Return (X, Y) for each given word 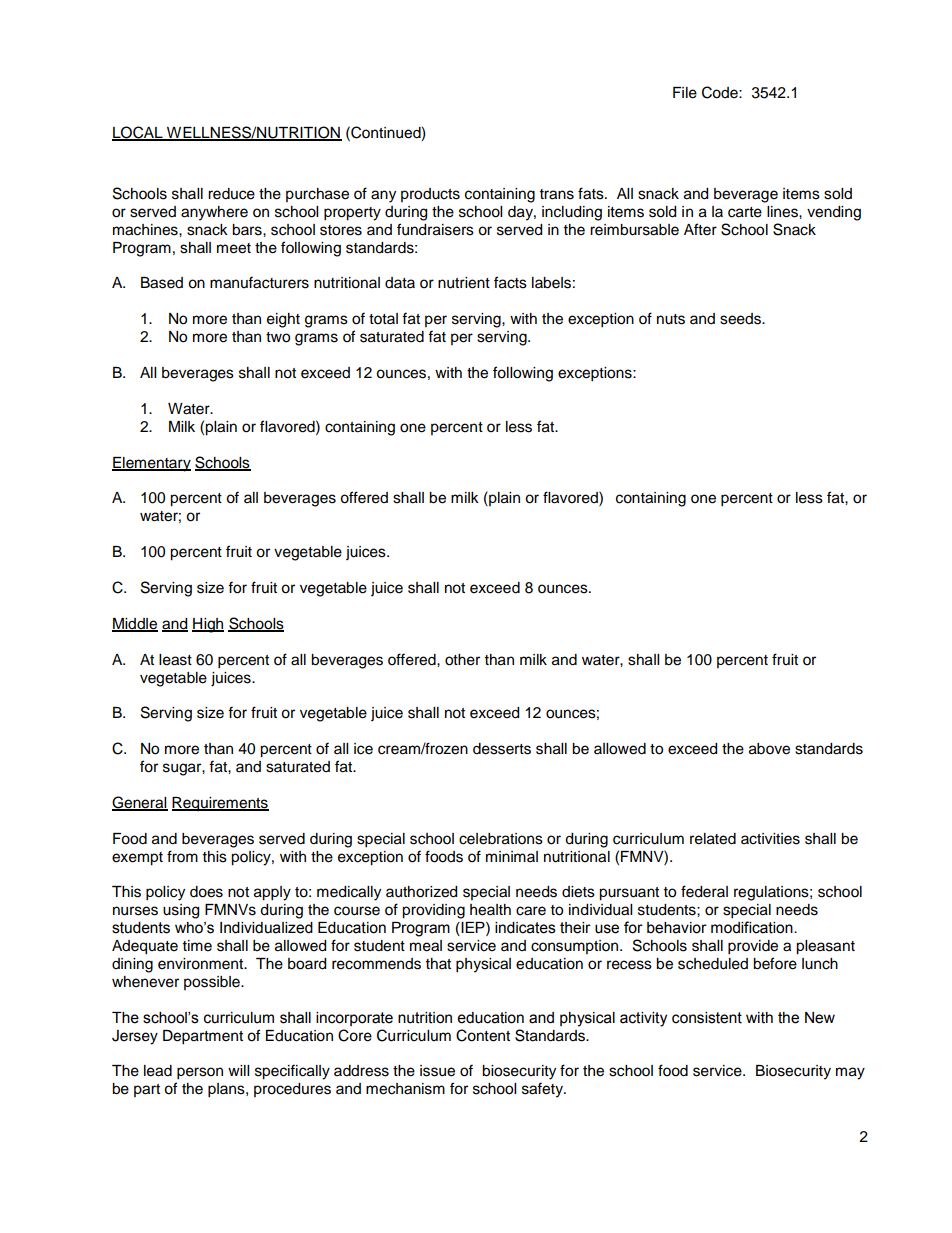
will (238, 1070)
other (462, 660)
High (208, 625)
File (685, 93)
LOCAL (138, 133)
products (430, 195)
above (769, 749)
